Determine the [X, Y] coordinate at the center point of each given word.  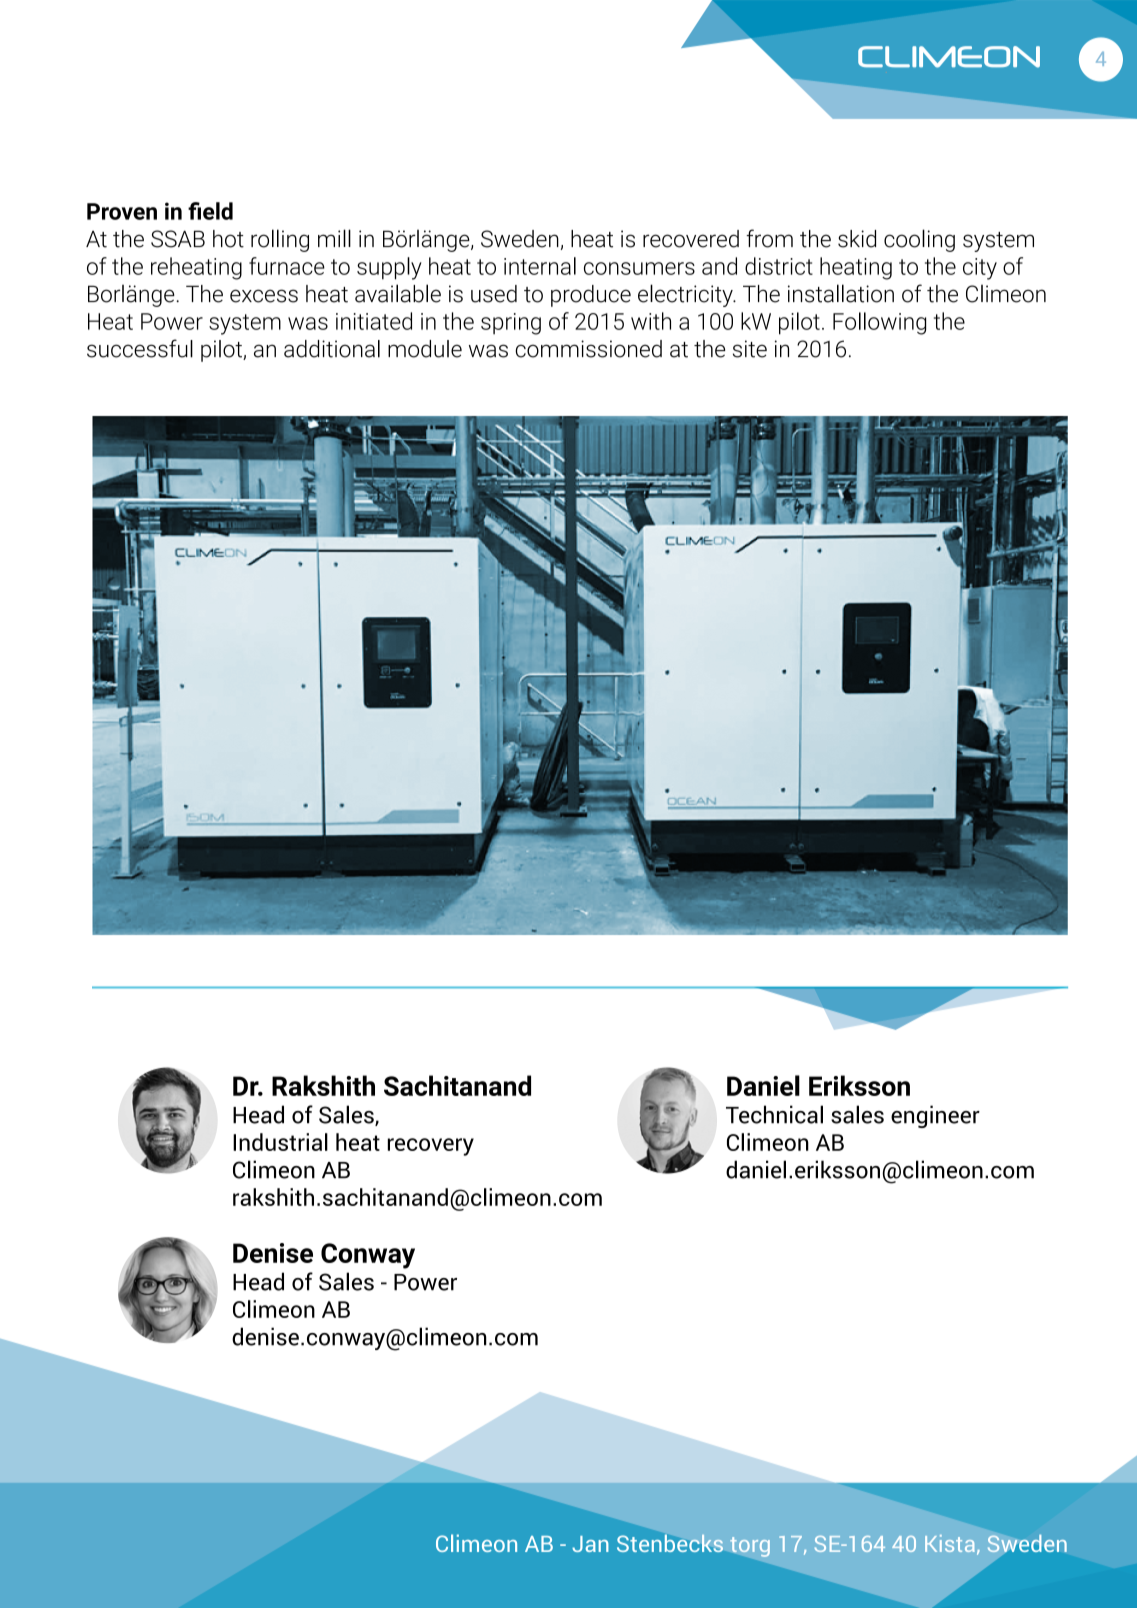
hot [228, 239]
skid [857, 239]
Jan [590, 1544]
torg [750, 1547]
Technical [774, 1114]
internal [540, 266]
